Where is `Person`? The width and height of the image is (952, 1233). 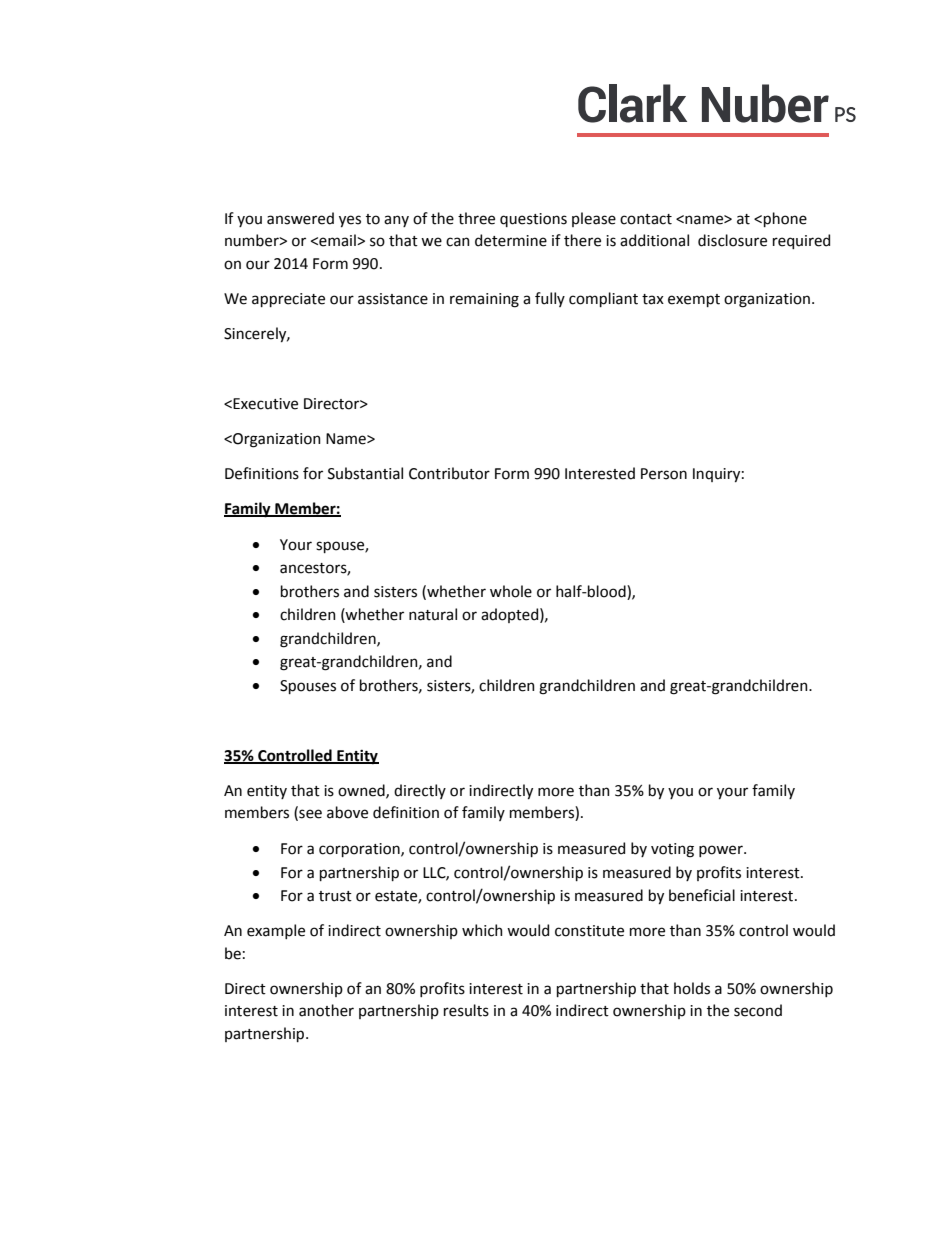
Person is located at coordinates (664, 474).
